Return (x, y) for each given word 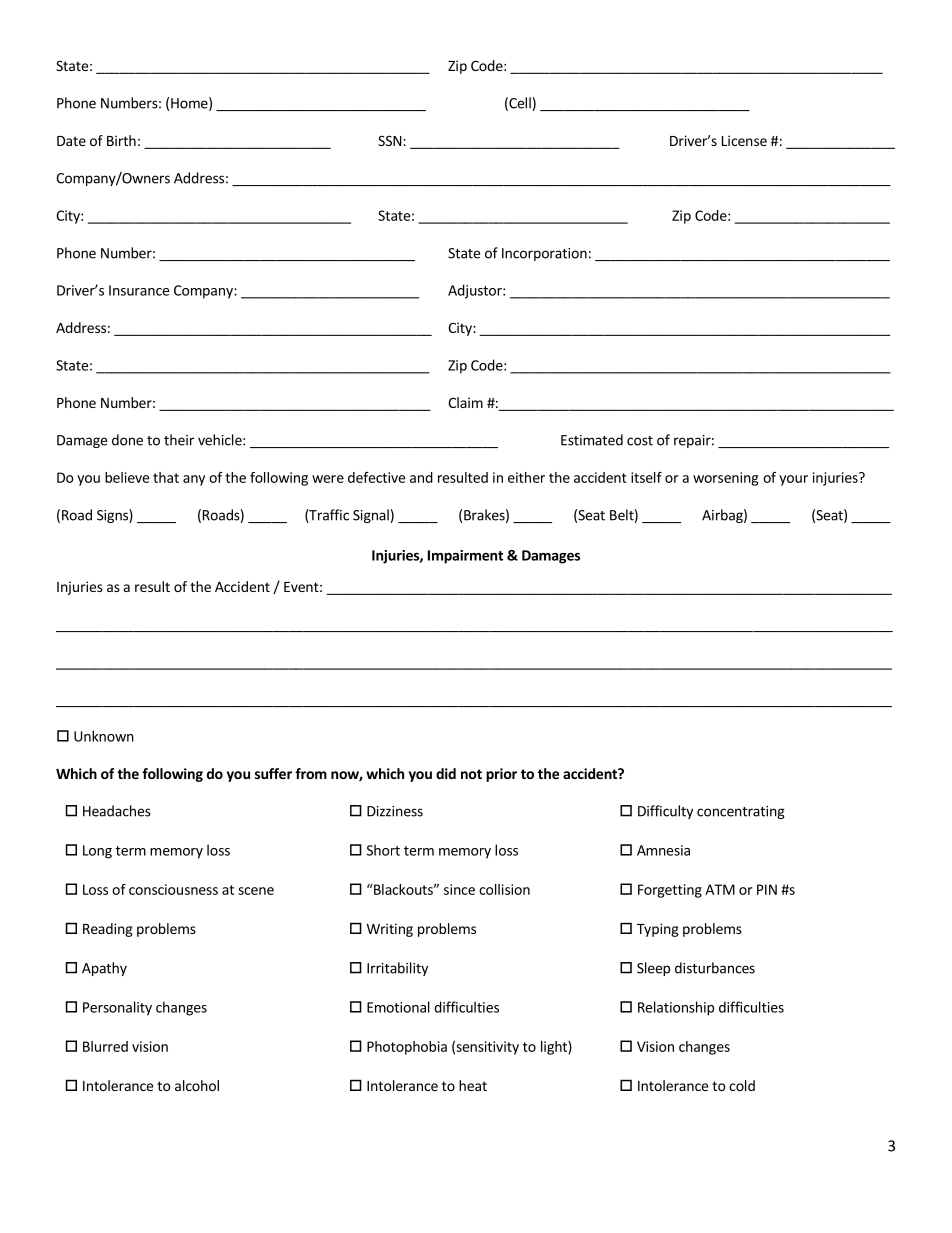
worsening (725, 479)
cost (640, 441)
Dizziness (395, 811)
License (744, 140)
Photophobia (407, 1048)
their (179, 440)
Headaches (117, 811)
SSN (390, 140)
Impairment (465, 557)
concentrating (741, 812)
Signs (113, 516)
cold (742, 1085)
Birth (121, 140)
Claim (465, 402)
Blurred (105, 1046)
